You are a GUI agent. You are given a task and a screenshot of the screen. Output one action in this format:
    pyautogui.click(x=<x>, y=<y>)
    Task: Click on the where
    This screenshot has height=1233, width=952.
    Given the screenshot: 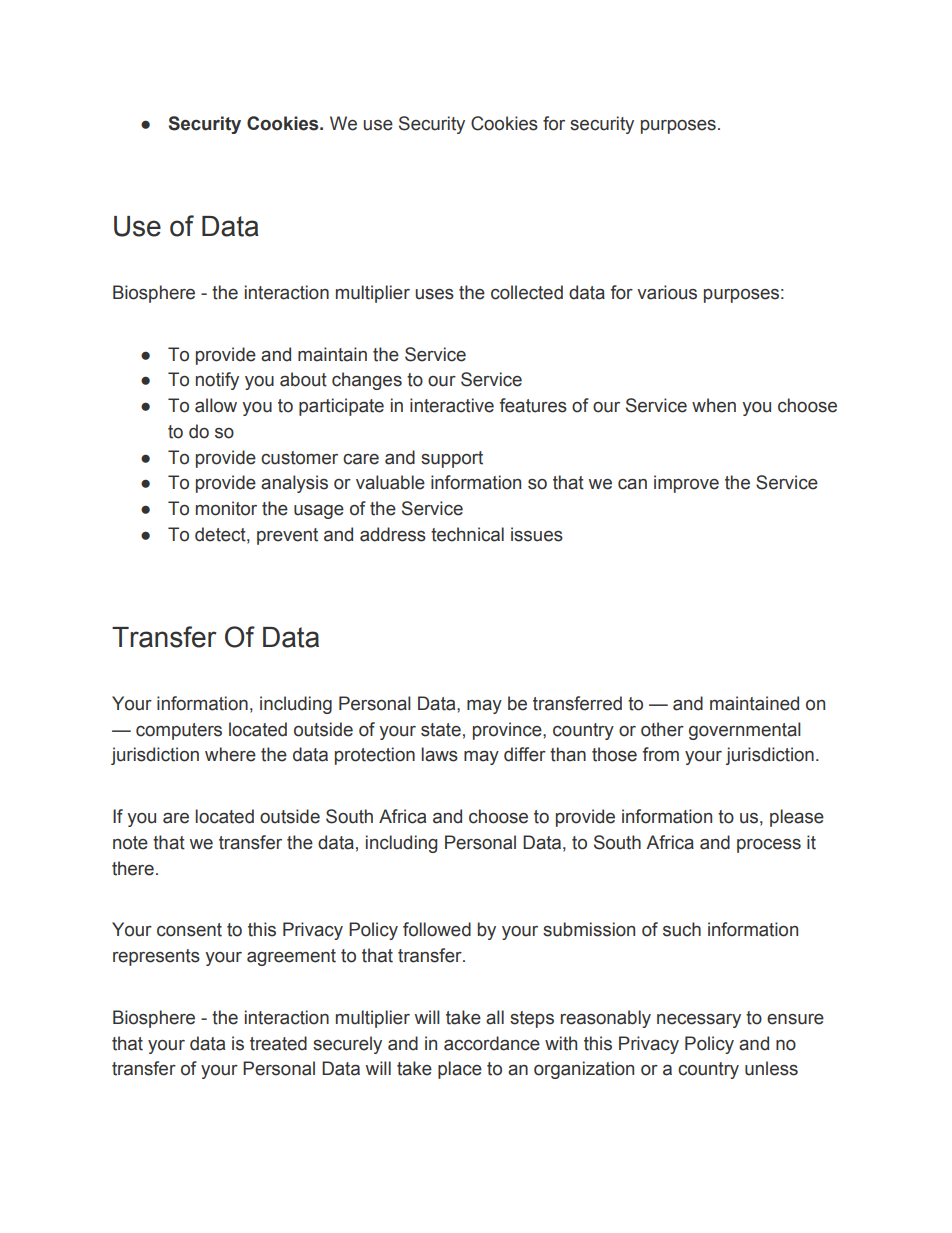 What is the action you would take?
    pyautogui.click(x=230, y=754)
